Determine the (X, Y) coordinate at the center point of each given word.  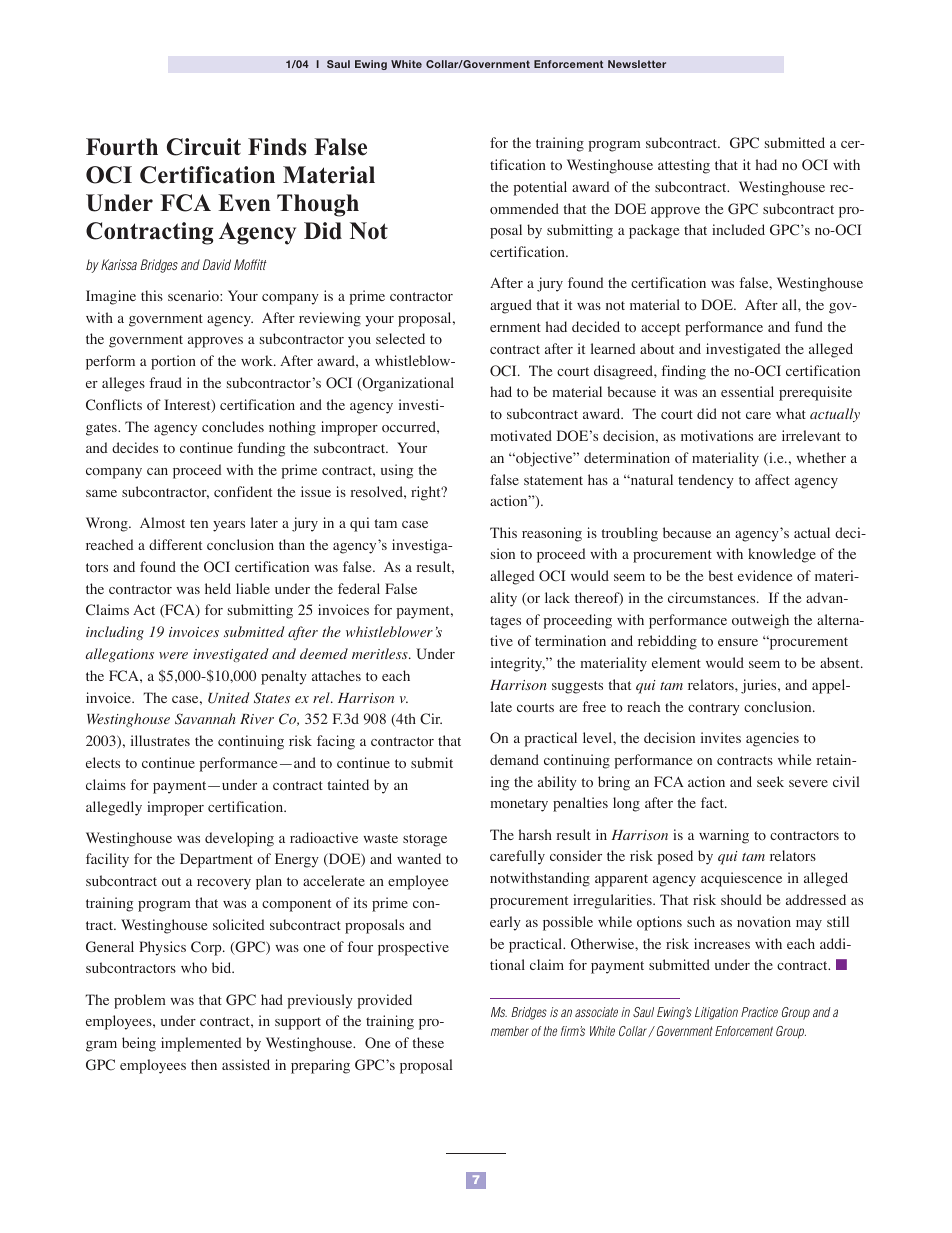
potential (540, 188)
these (428, 1042)
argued (511, 306)
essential (747, 391)
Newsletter (637, 64)
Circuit (204, 147)
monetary (519, 805)
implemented (201, 1044)
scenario (194, 296)
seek (770, 781)
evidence (765, 575)
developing (239, 839)
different (175, 544)
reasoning (552, 534)
